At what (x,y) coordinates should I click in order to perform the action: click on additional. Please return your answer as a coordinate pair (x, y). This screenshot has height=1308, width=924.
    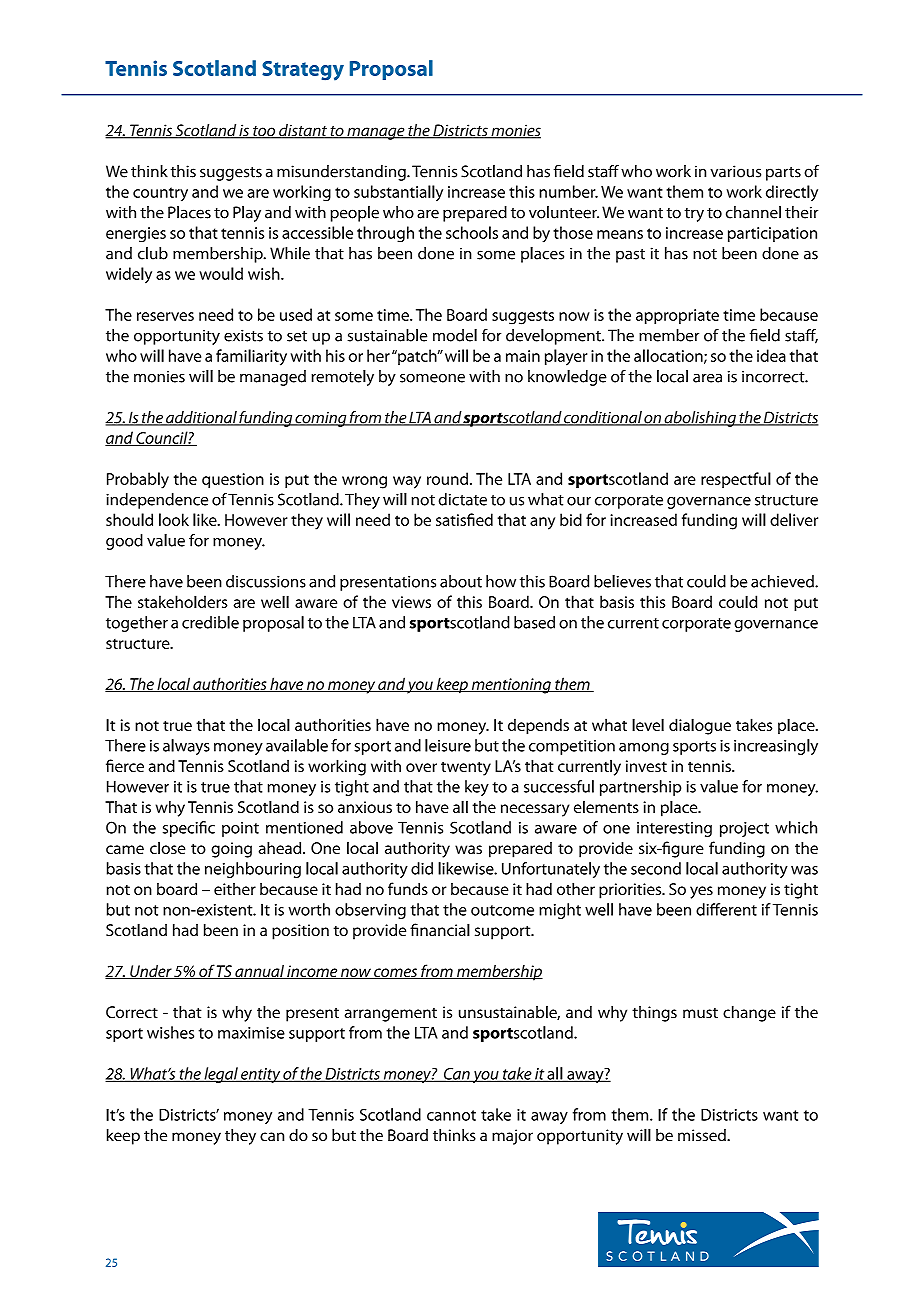
    Looking at the image, I should click on (201, 418).
